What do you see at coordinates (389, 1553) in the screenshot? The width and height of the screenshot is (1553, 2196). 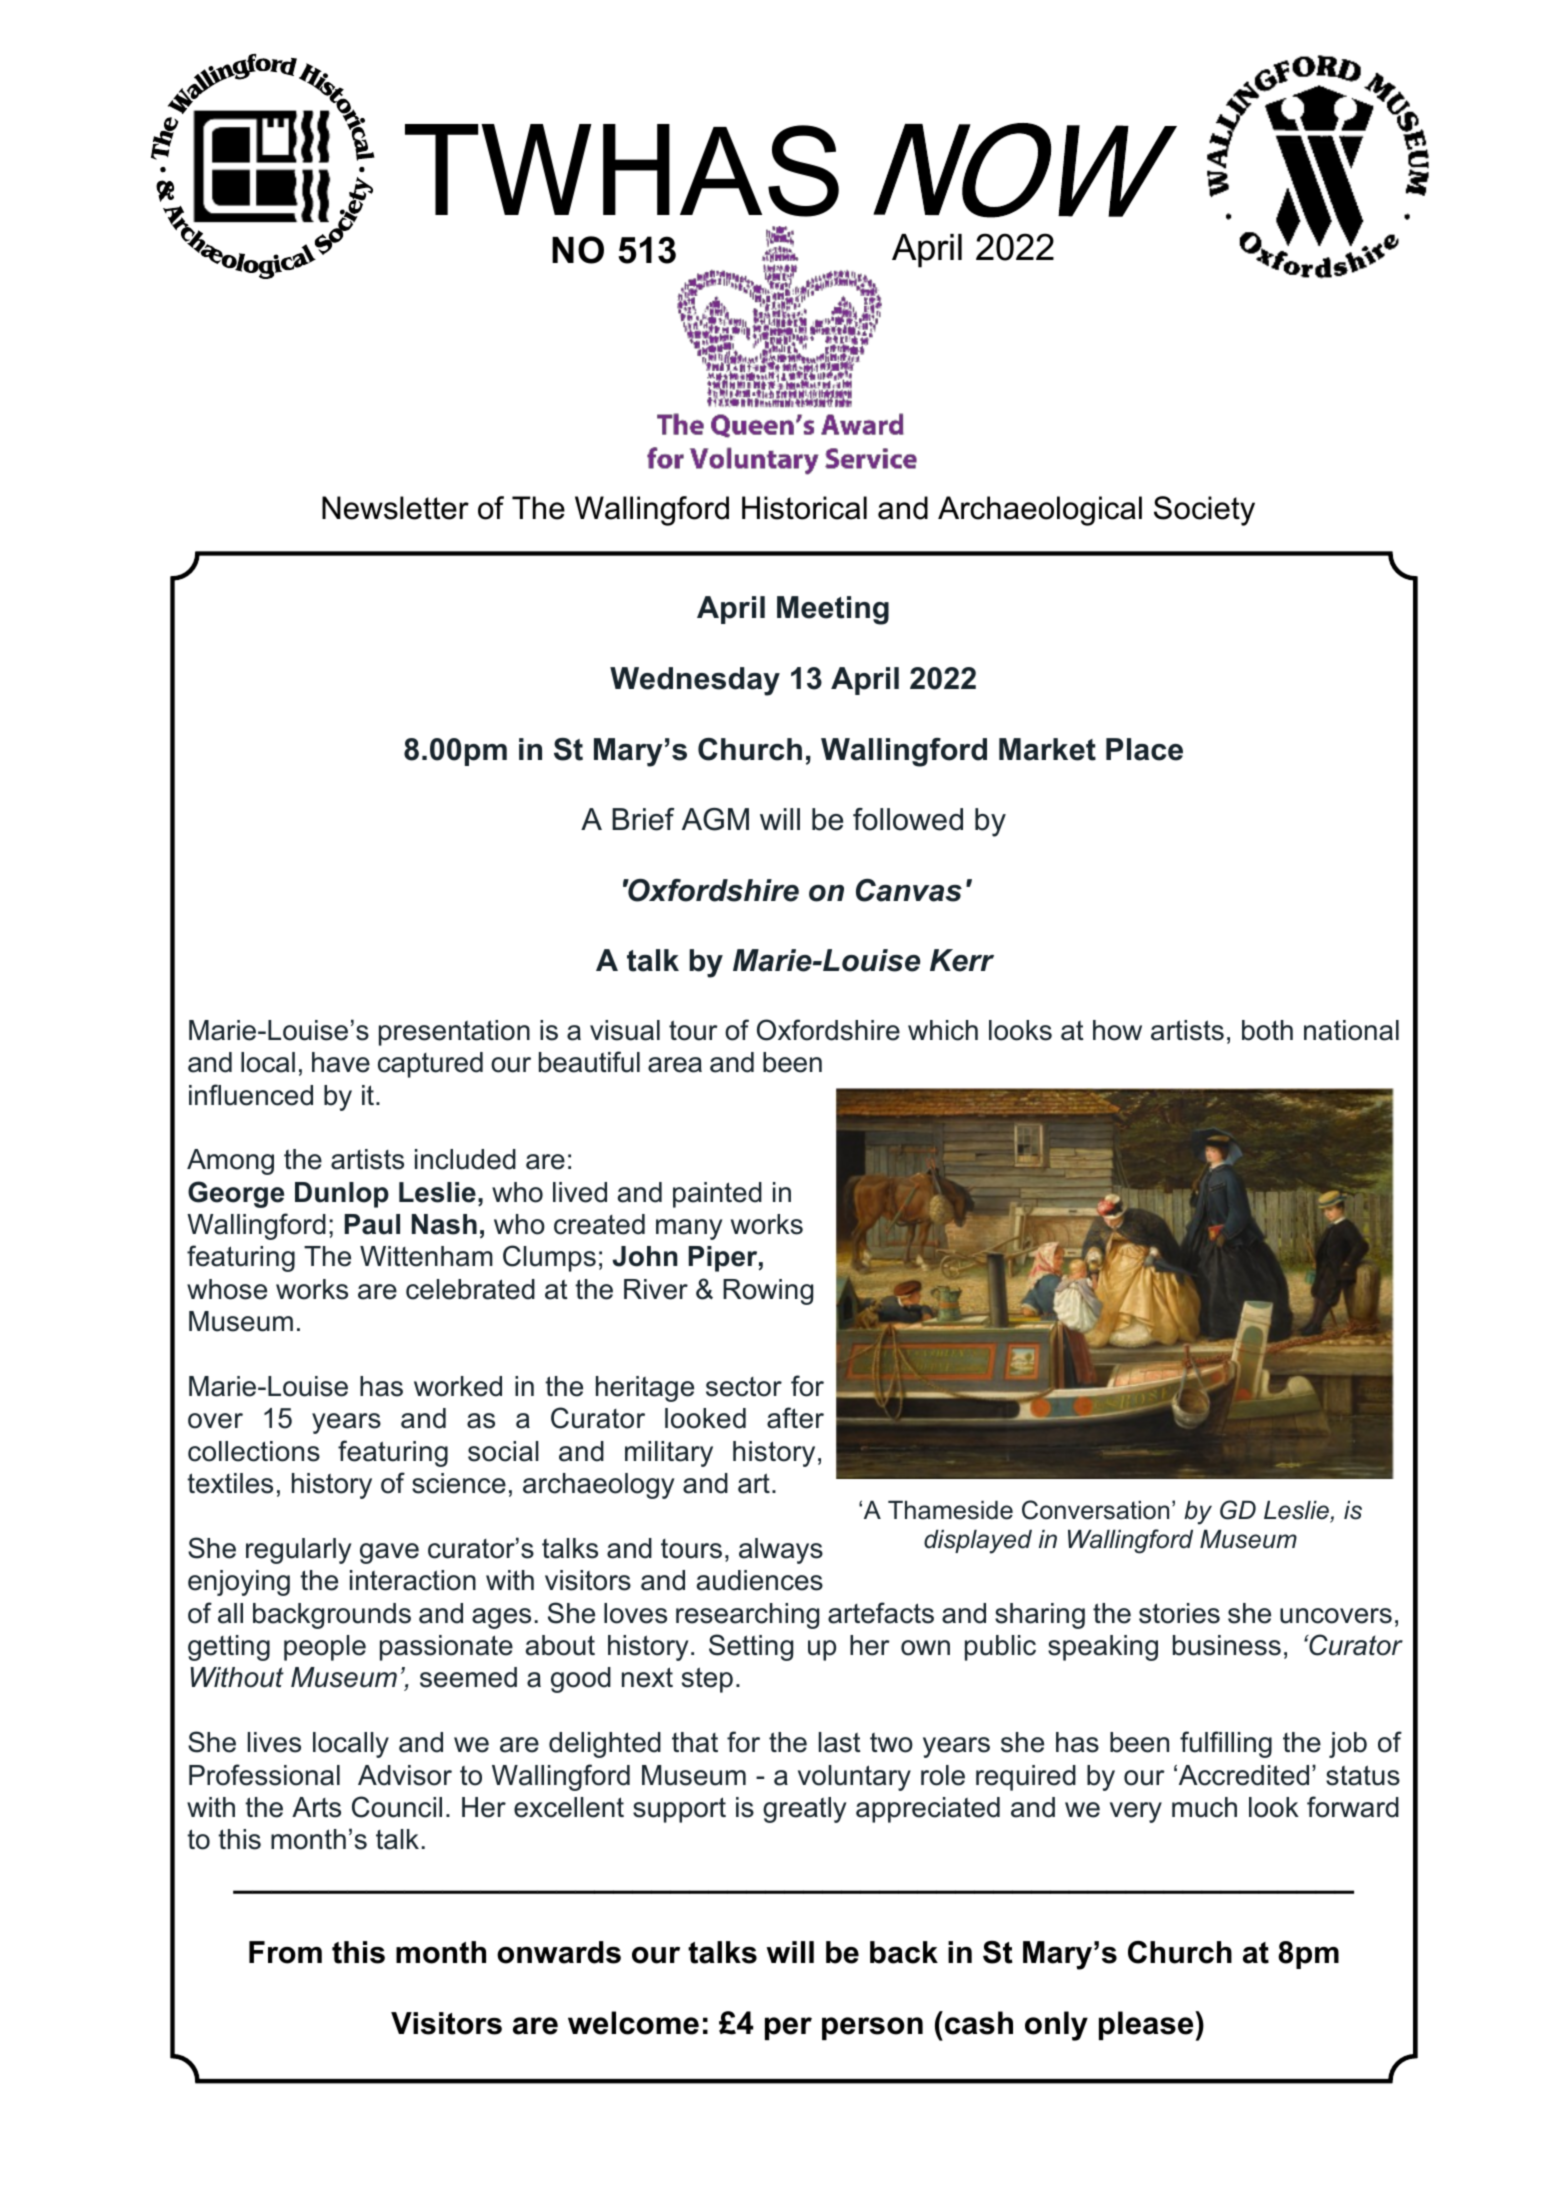 I see `gave` at bounding box center [389, 1553].
